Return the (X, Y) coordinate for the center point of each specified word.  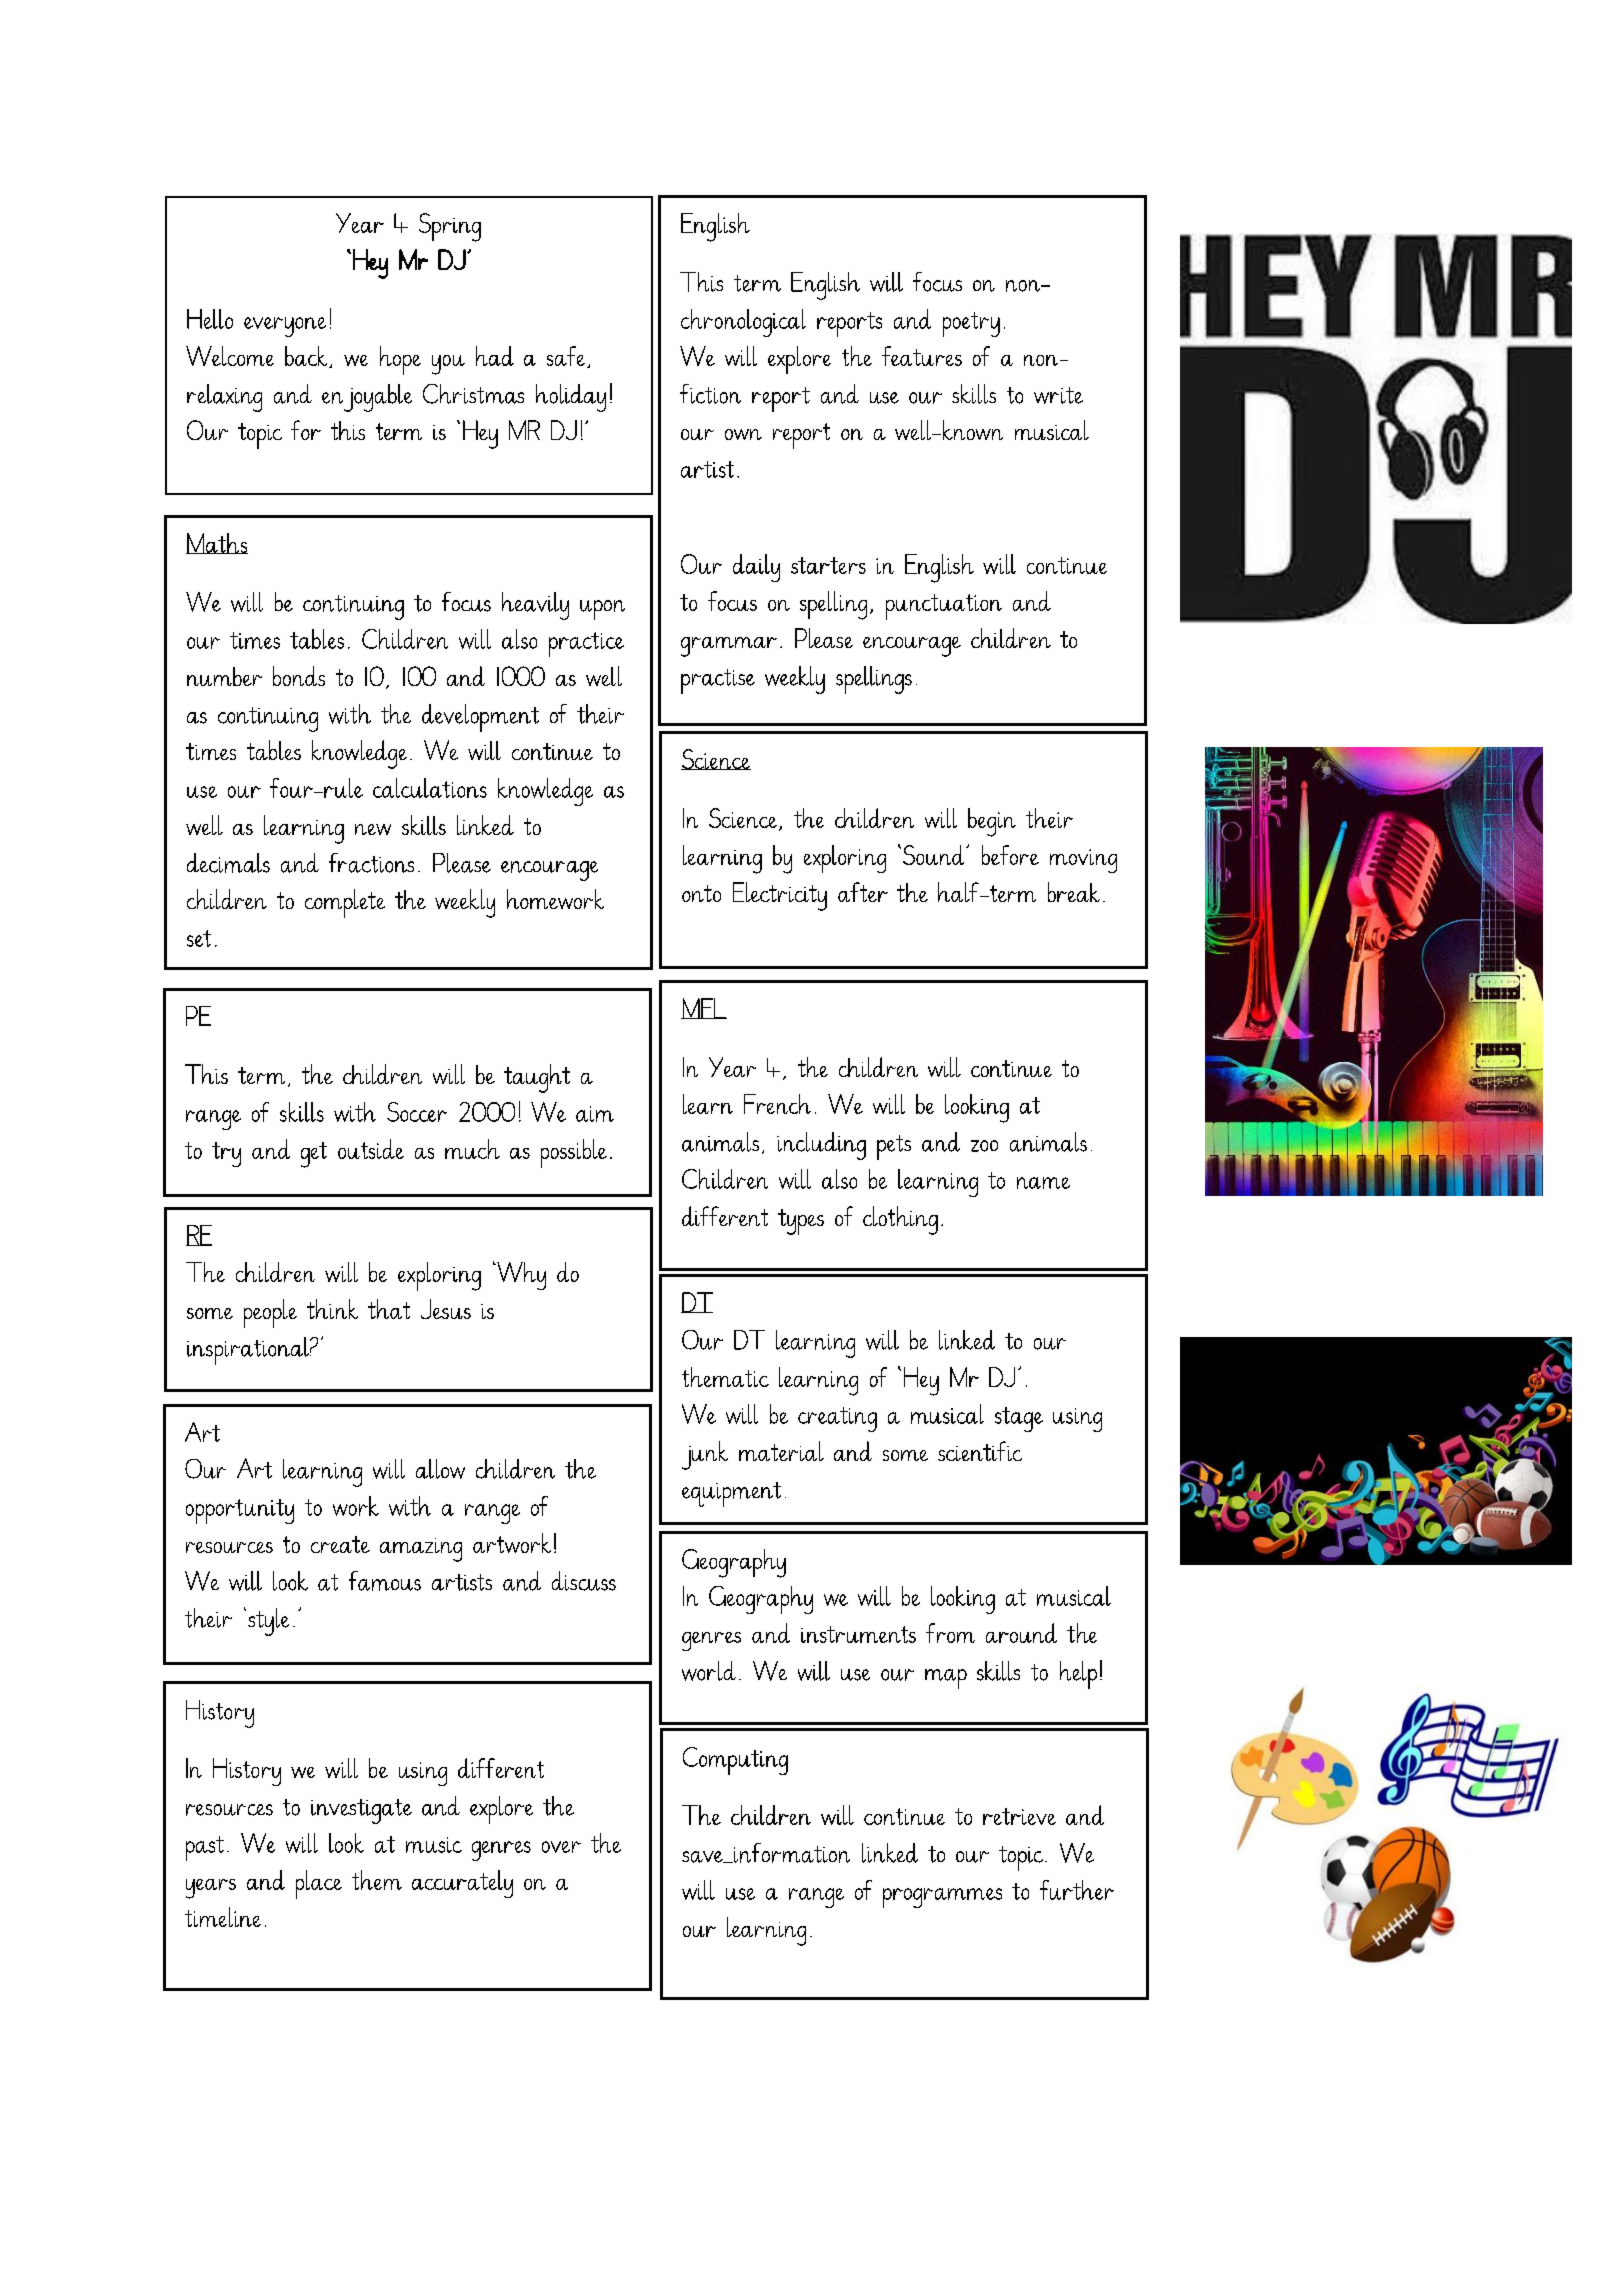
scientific (980, 1451)
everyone (285, 327)
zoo (984, 1146)
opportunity (240, 1511)
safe (567, 357)
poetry (971, 324)
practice (586, 644)
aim (595, 1114)
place (319, 1884)
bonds (299, 676)
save (703, 1857)
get (314, 1155)
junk (705, 1455)
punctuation (944, 607)
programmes (942, 1898)
